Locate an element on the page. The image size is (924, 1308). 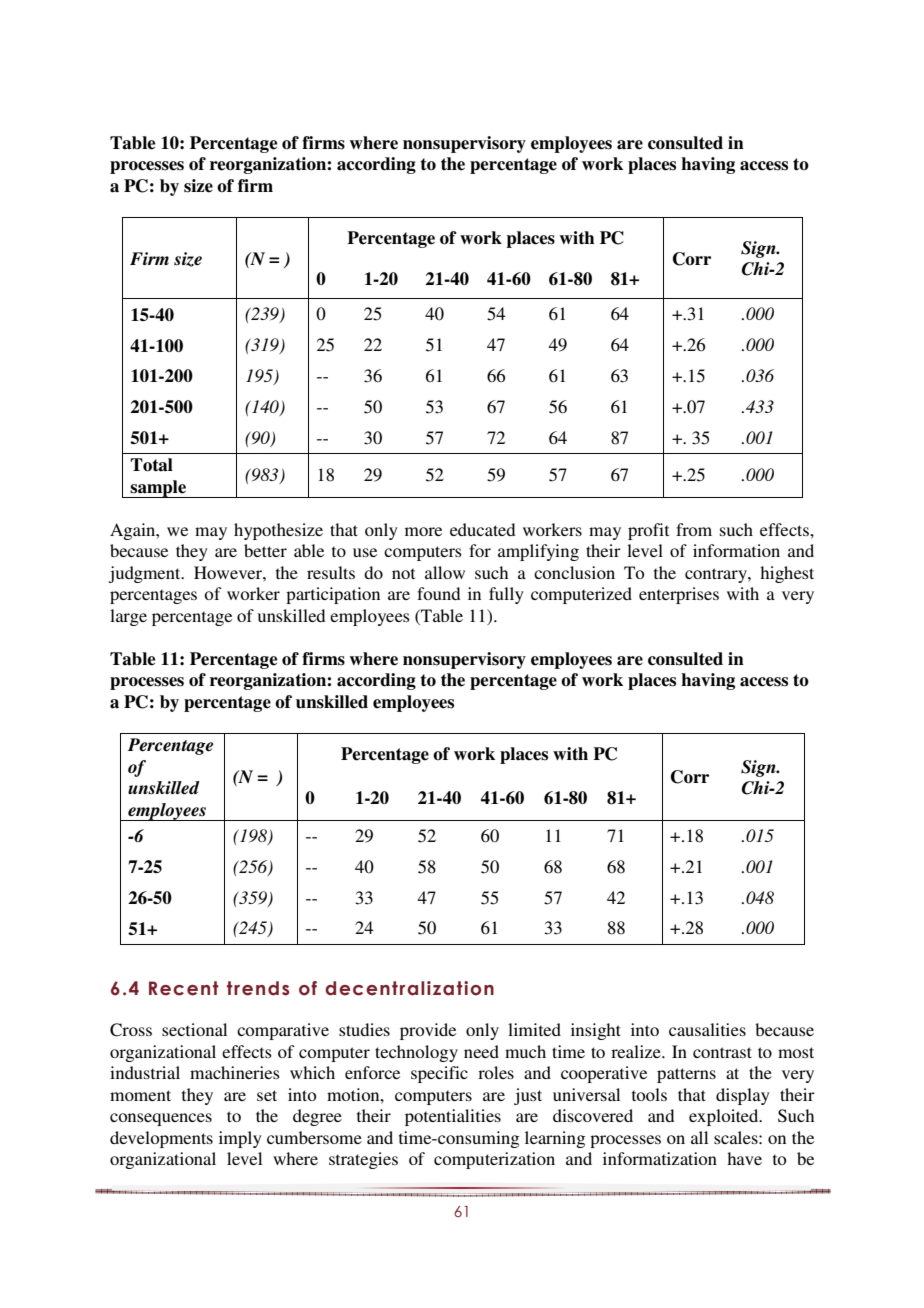
educated is located at coordinates (482, 529).
